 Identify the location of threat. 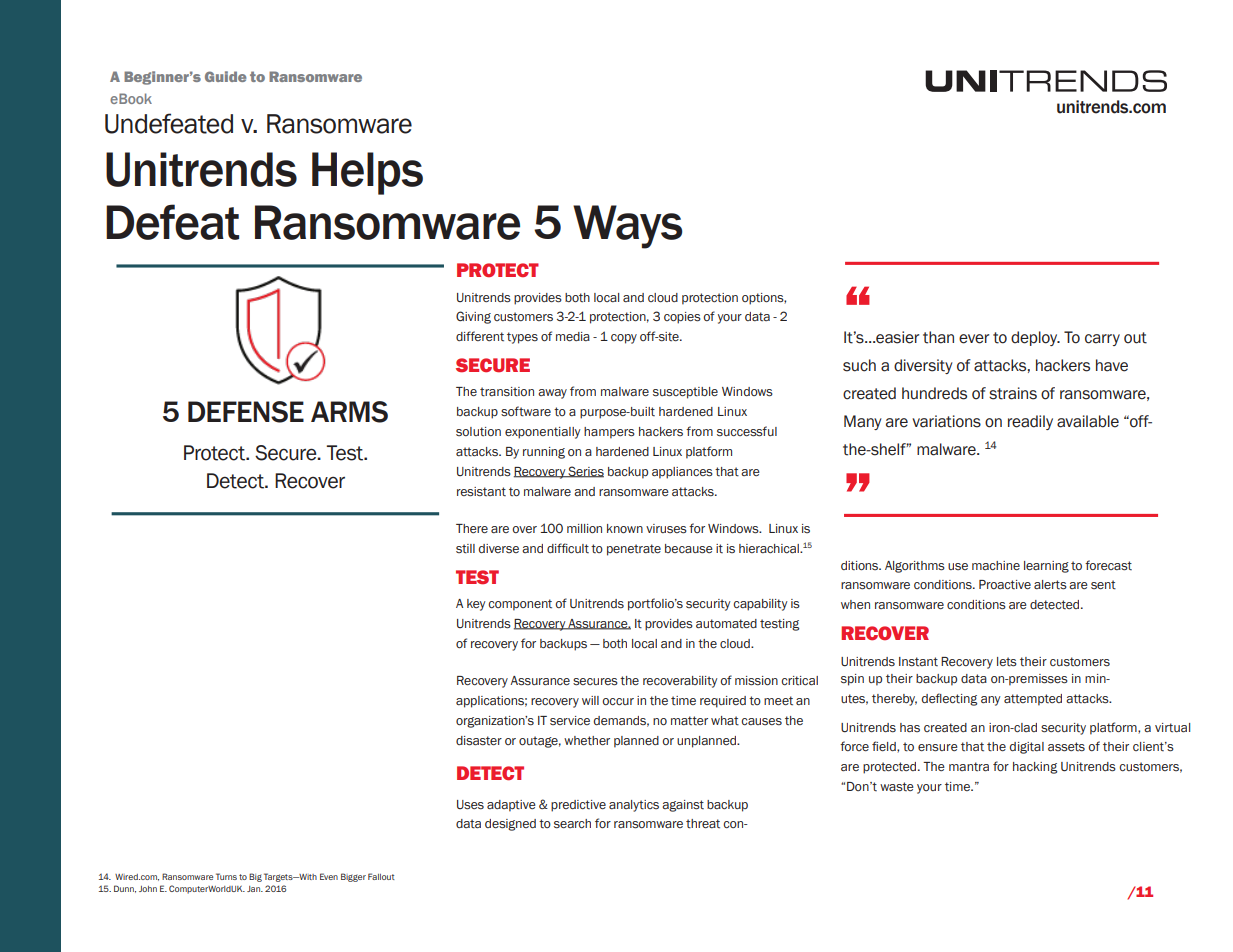
(703, 824).
